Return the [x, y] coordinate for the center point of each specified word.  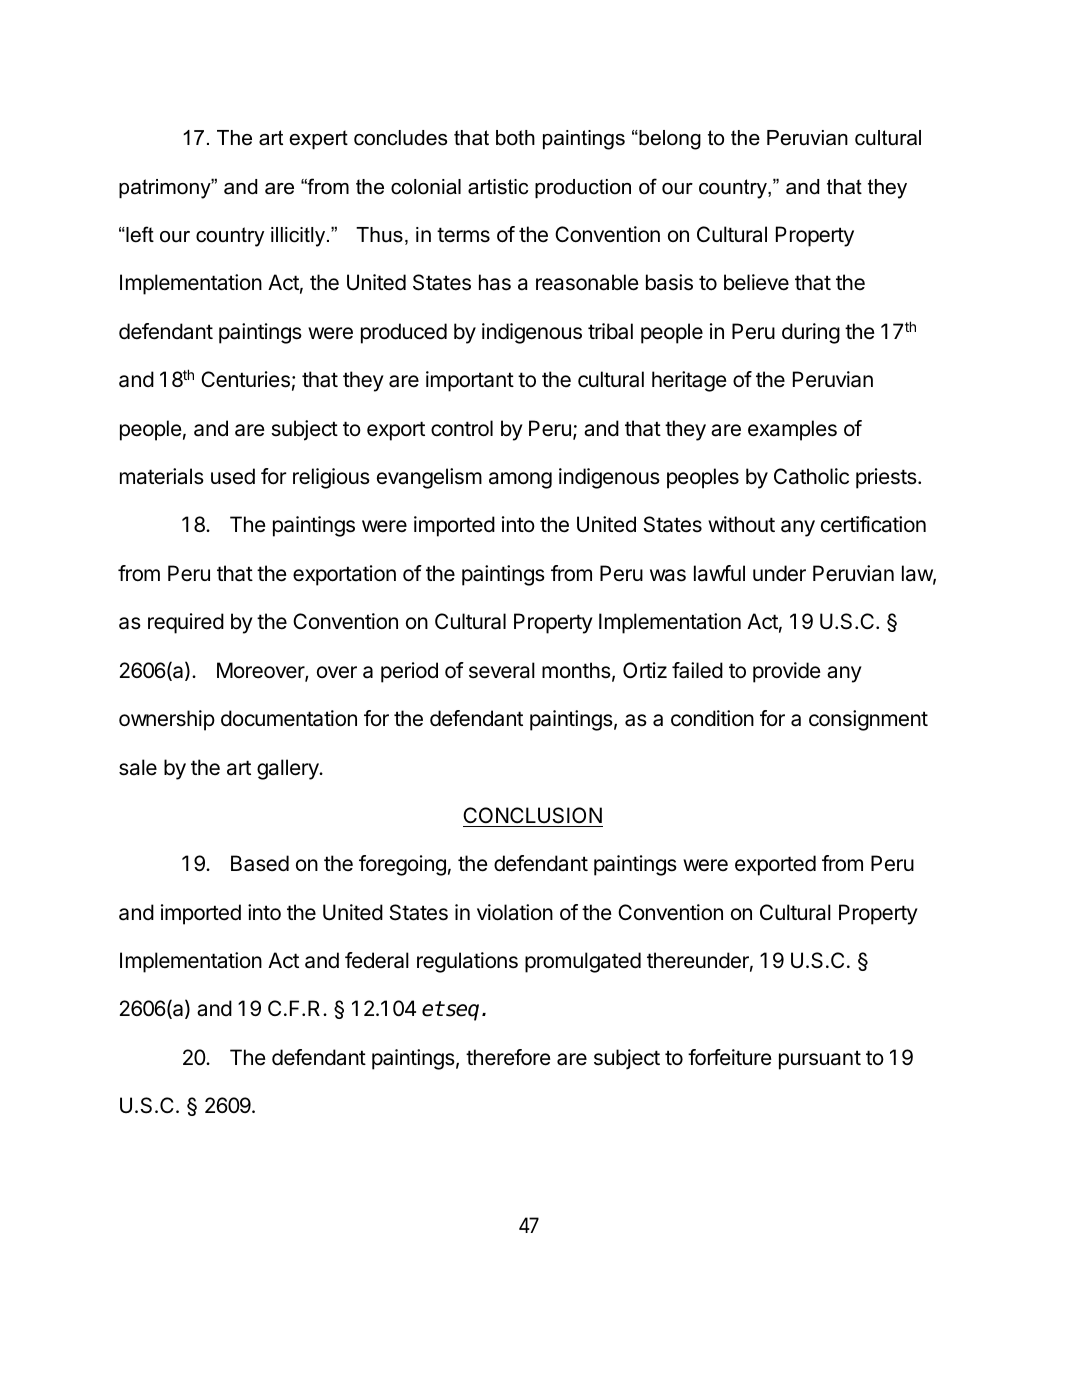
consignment [868, 720]
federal [377, 960]
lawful [719, 573]
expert [318, 139]
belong [669, 140]
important [470, 381]
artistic [498, 187]
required [186, 623]
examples [792, 430]
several [502, 670]
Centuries [245, 379]
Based [260, 863]
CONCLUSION [532, 815]
